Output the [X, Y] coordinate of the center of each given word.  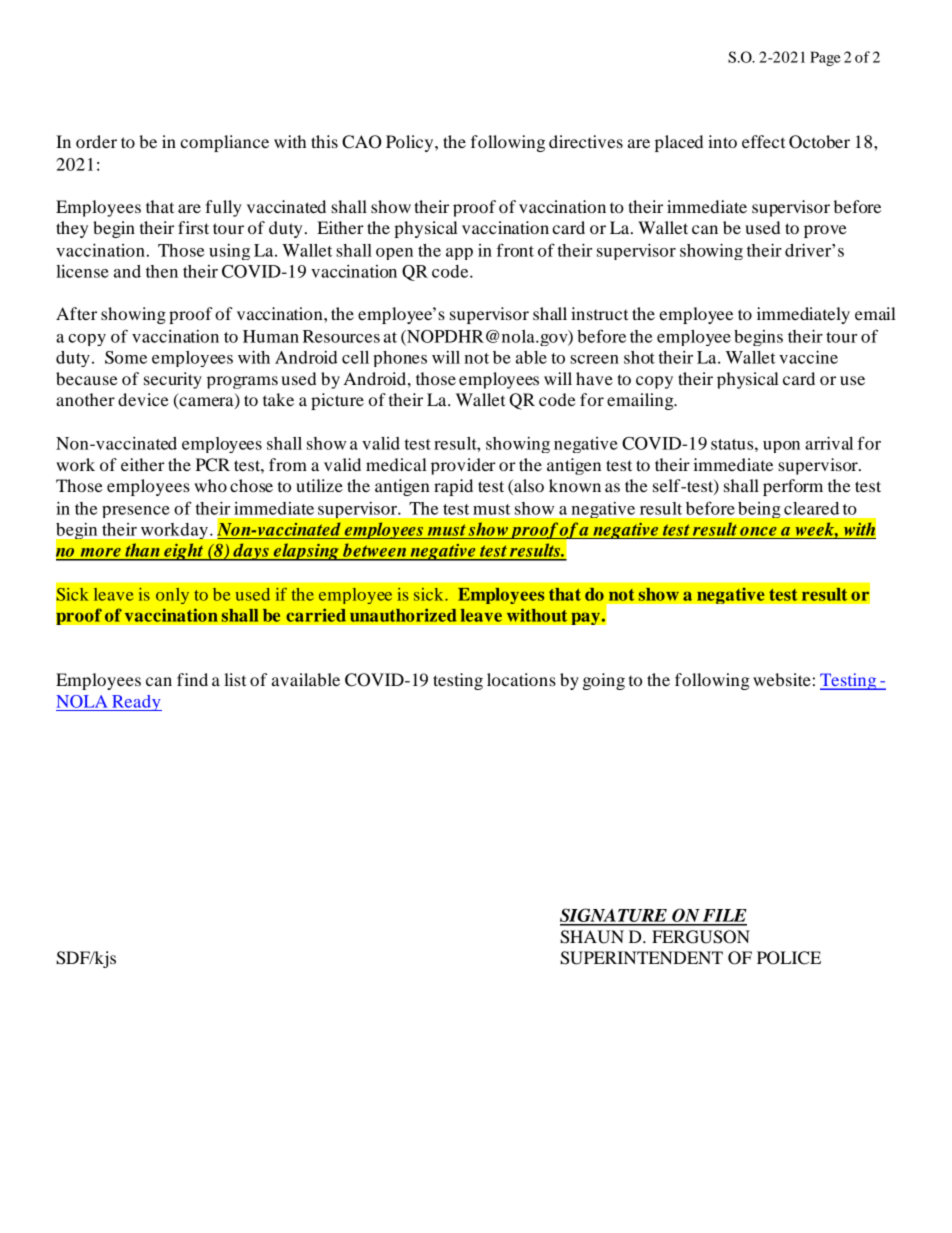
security [173, 380]
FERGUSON [701, 937]
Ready [136, 703]
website [782, 679]
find [192, 679]
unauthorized [403, 615]
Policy [411, 143]
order [96, 141]
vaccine [808, 357]
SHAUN [592, 937]
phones [400, 359]
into [722, 141]
